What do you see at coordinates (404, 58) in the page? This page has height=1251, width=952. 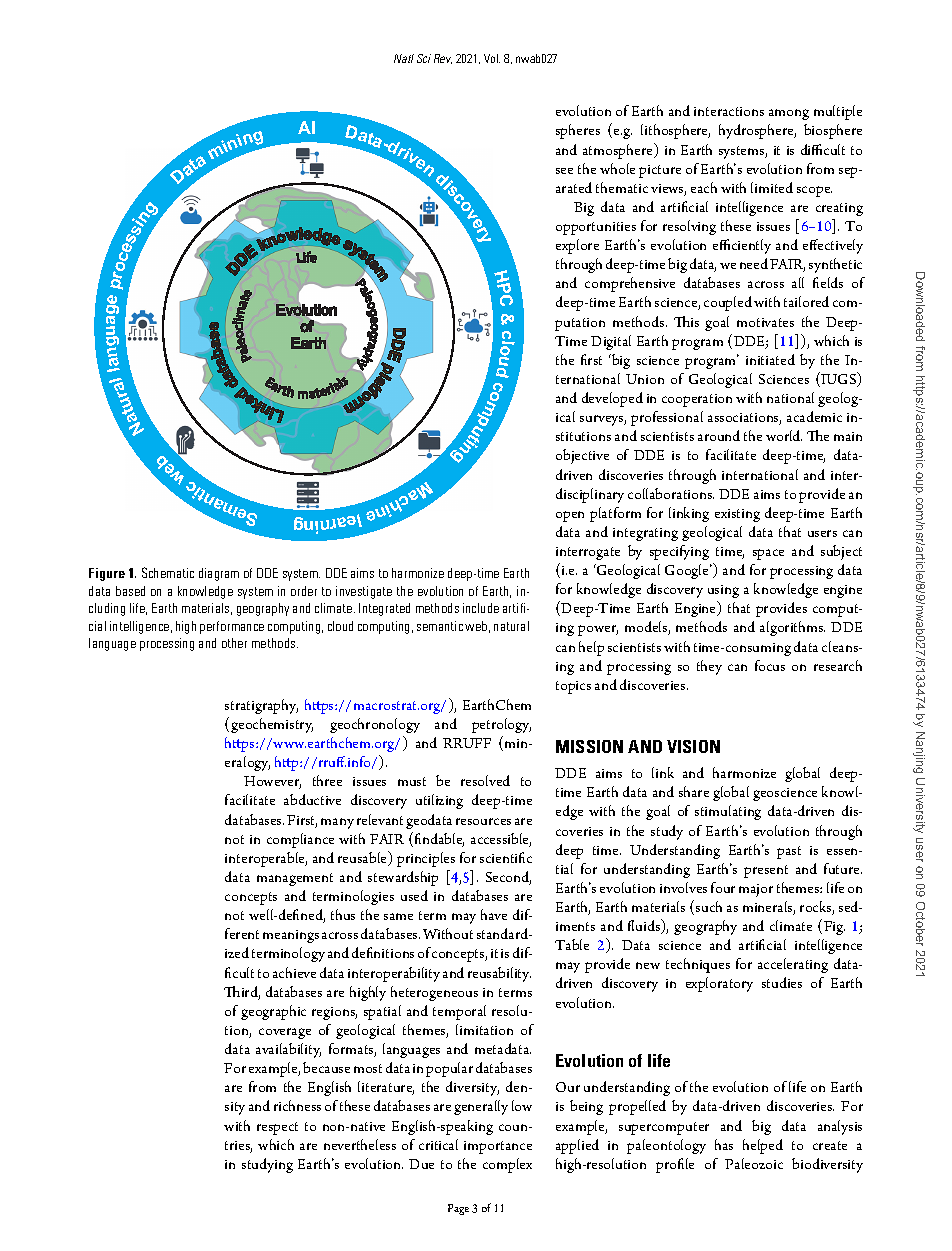 I see `Natl` at bounding box center [404, 58].
